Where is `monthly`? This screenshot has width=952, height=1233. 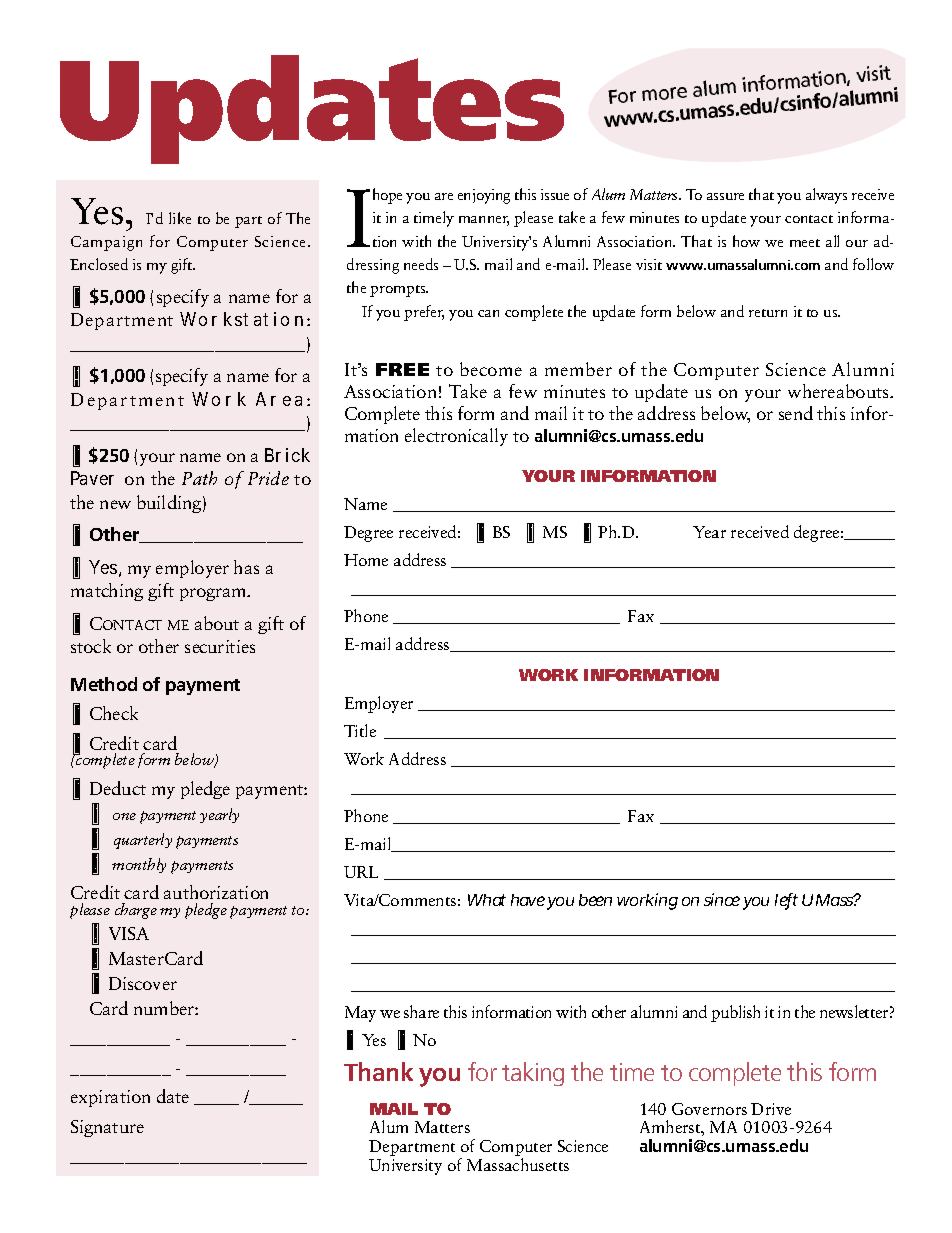
monthly is located at coordinates (139, 865).
